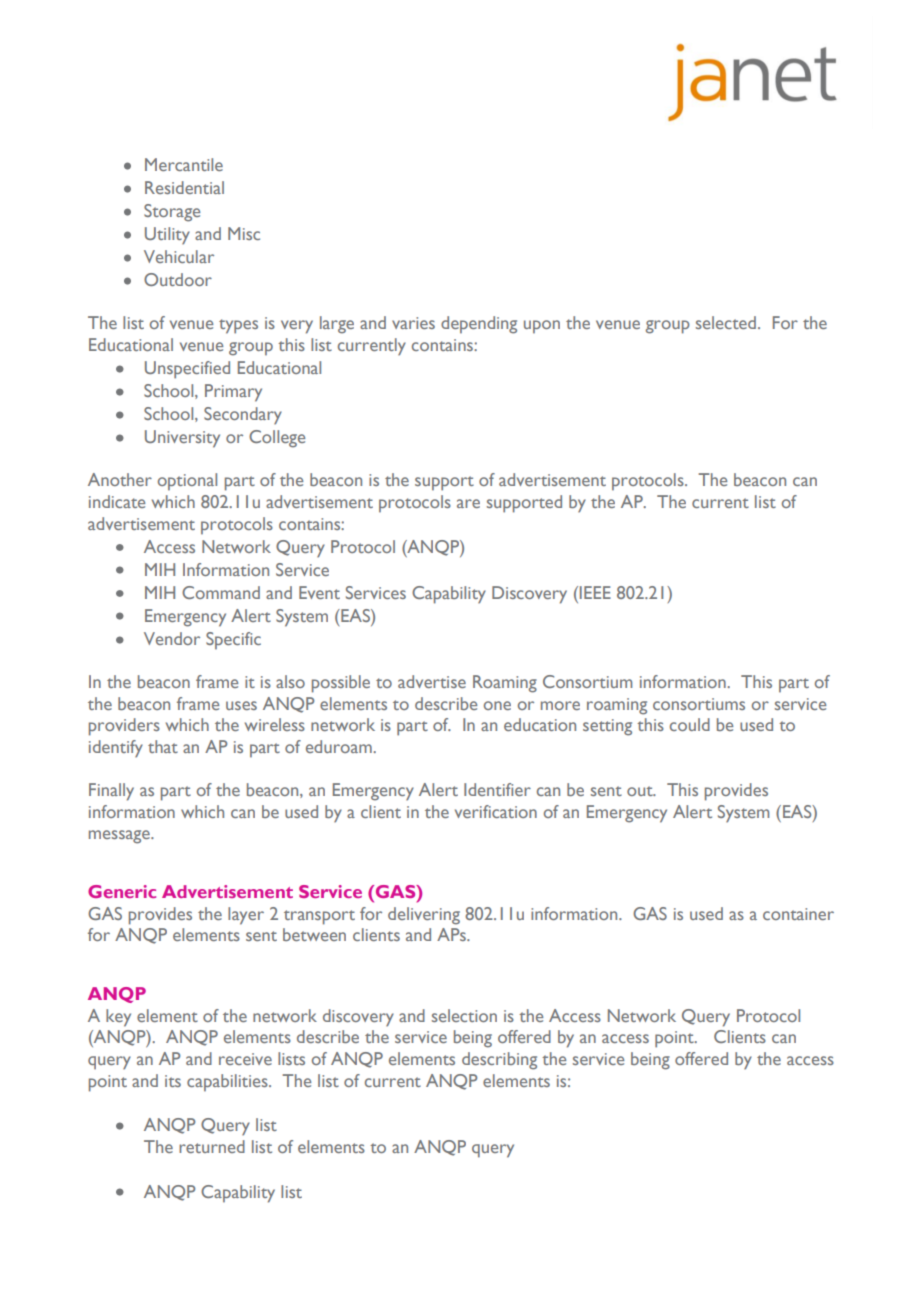 The image size is (924, 1308). I want to click on describing, so click(499, 1061).
